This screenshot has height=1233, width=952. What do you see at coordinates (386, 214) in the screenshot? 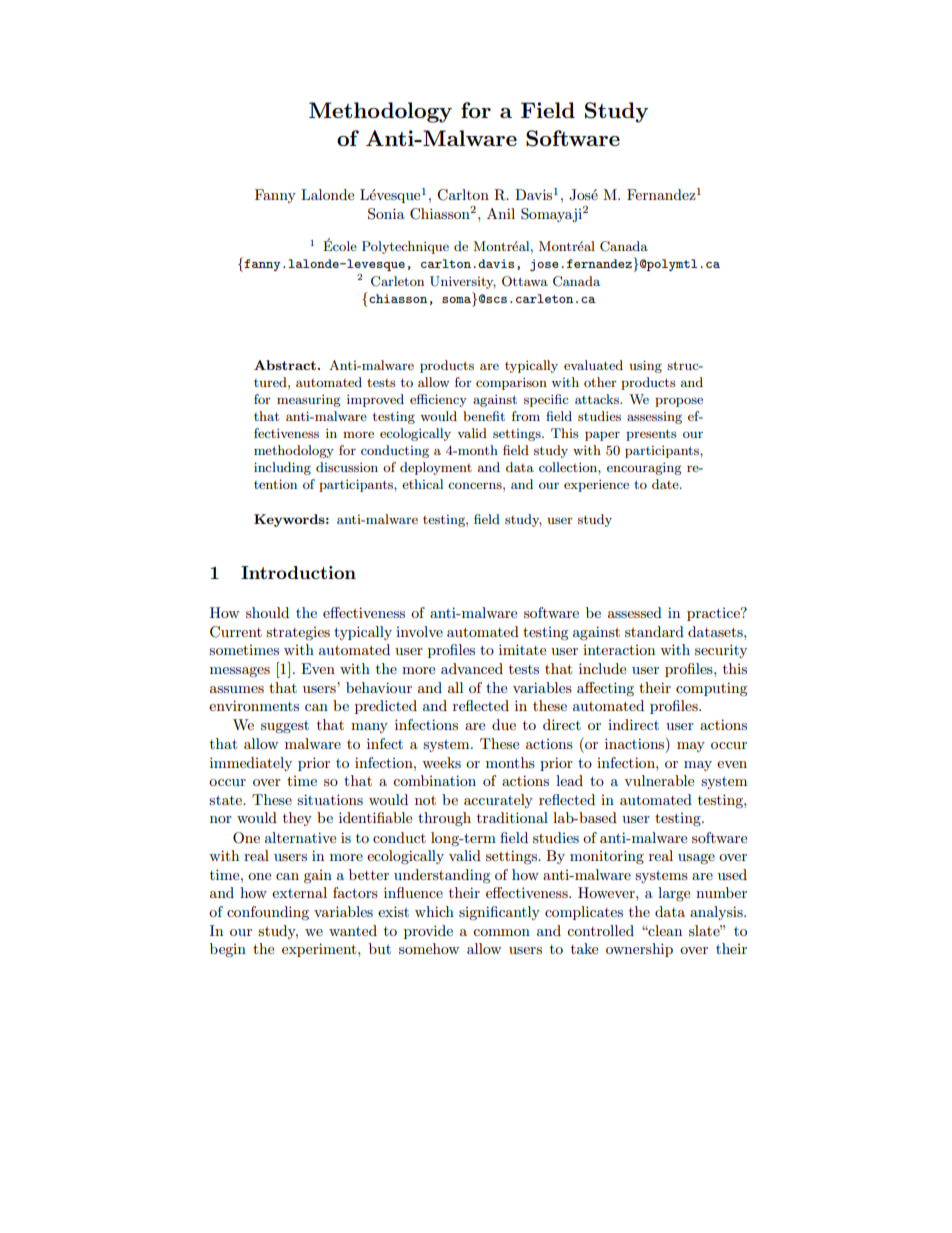
I see `Sonia` at bounding box center [386, 214].
